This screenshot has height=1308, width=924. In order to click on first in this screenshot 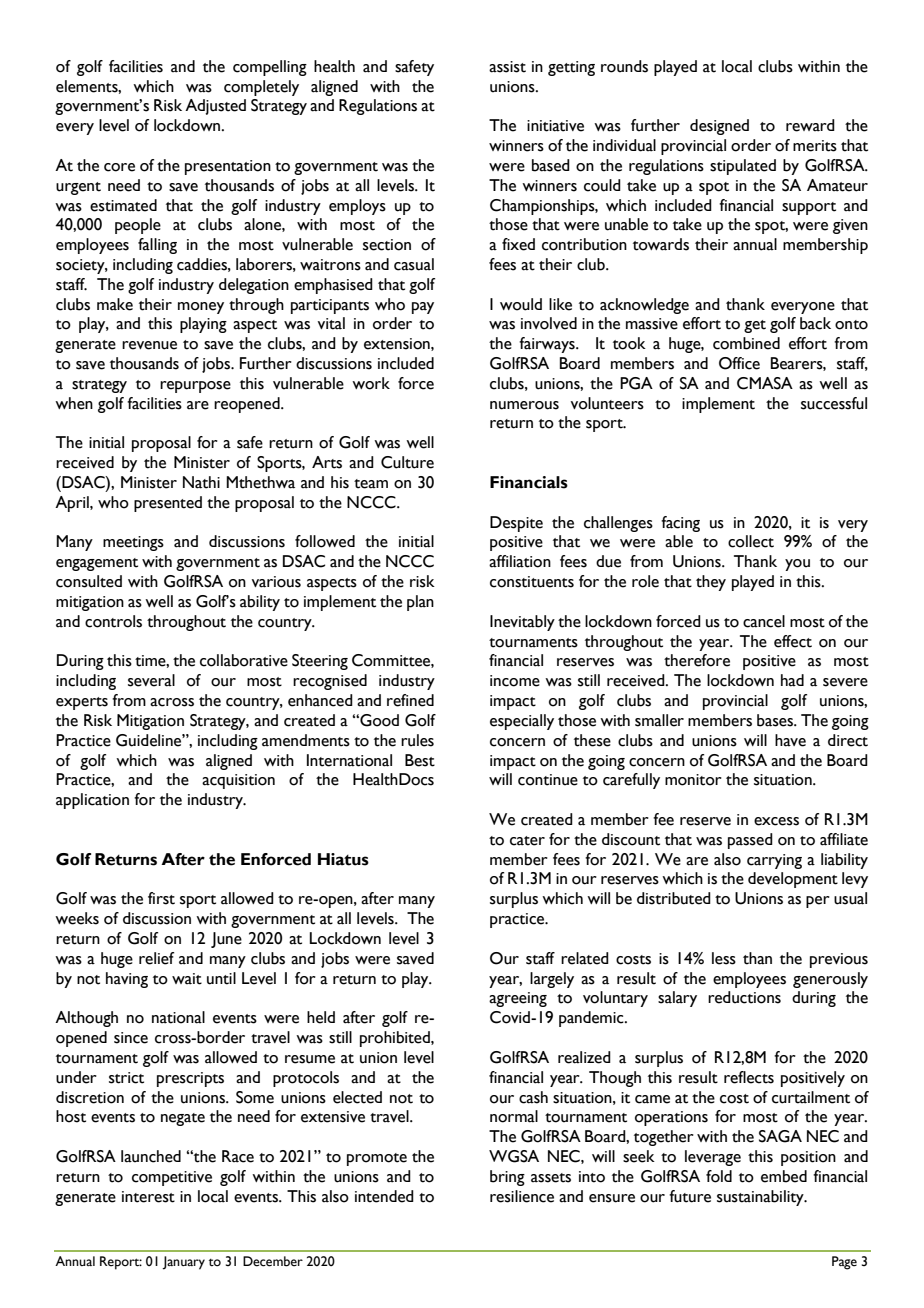, I will do `click(161, 898)`.
